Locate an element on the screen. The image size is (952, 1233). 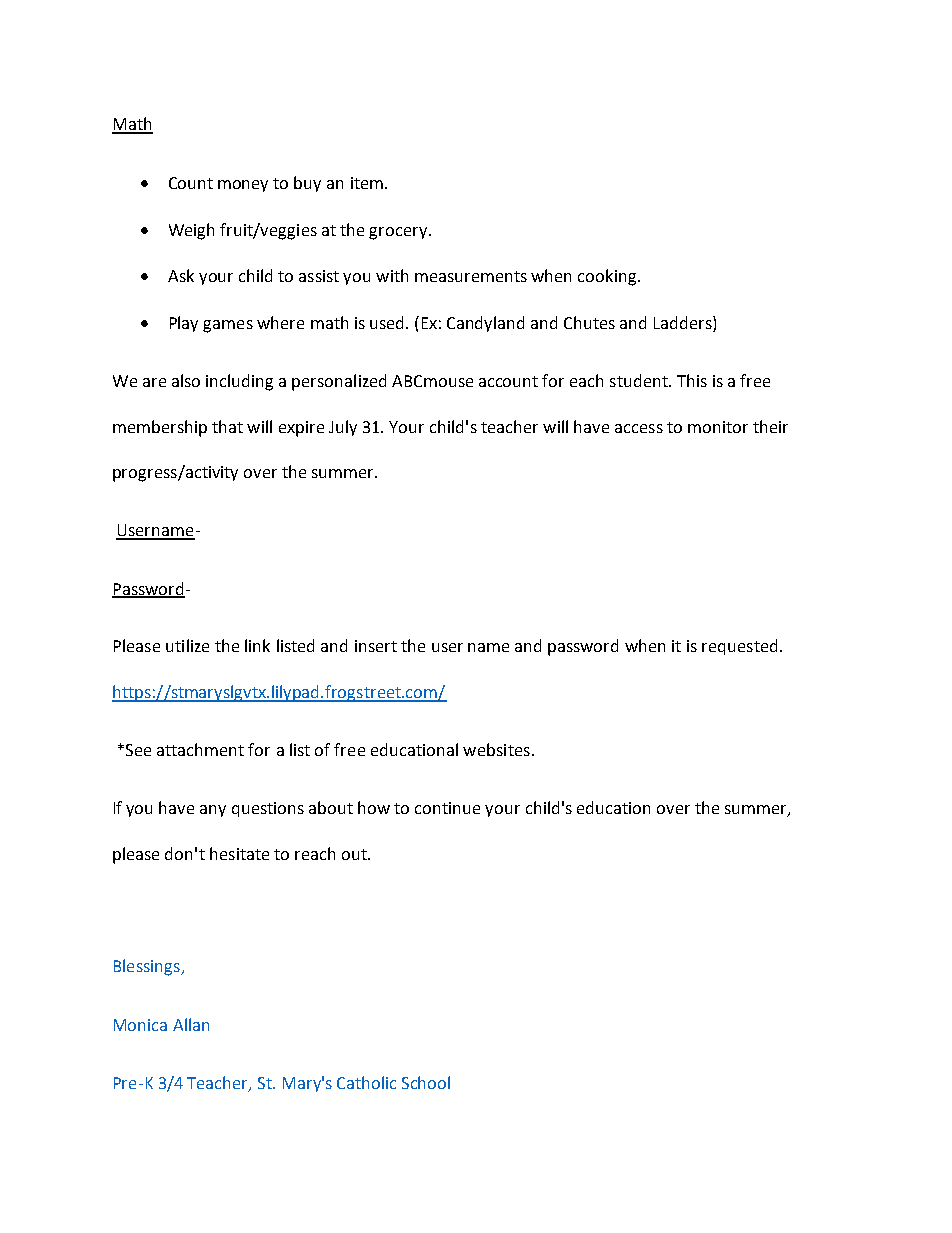
This is located at coordinates (692, 380).
